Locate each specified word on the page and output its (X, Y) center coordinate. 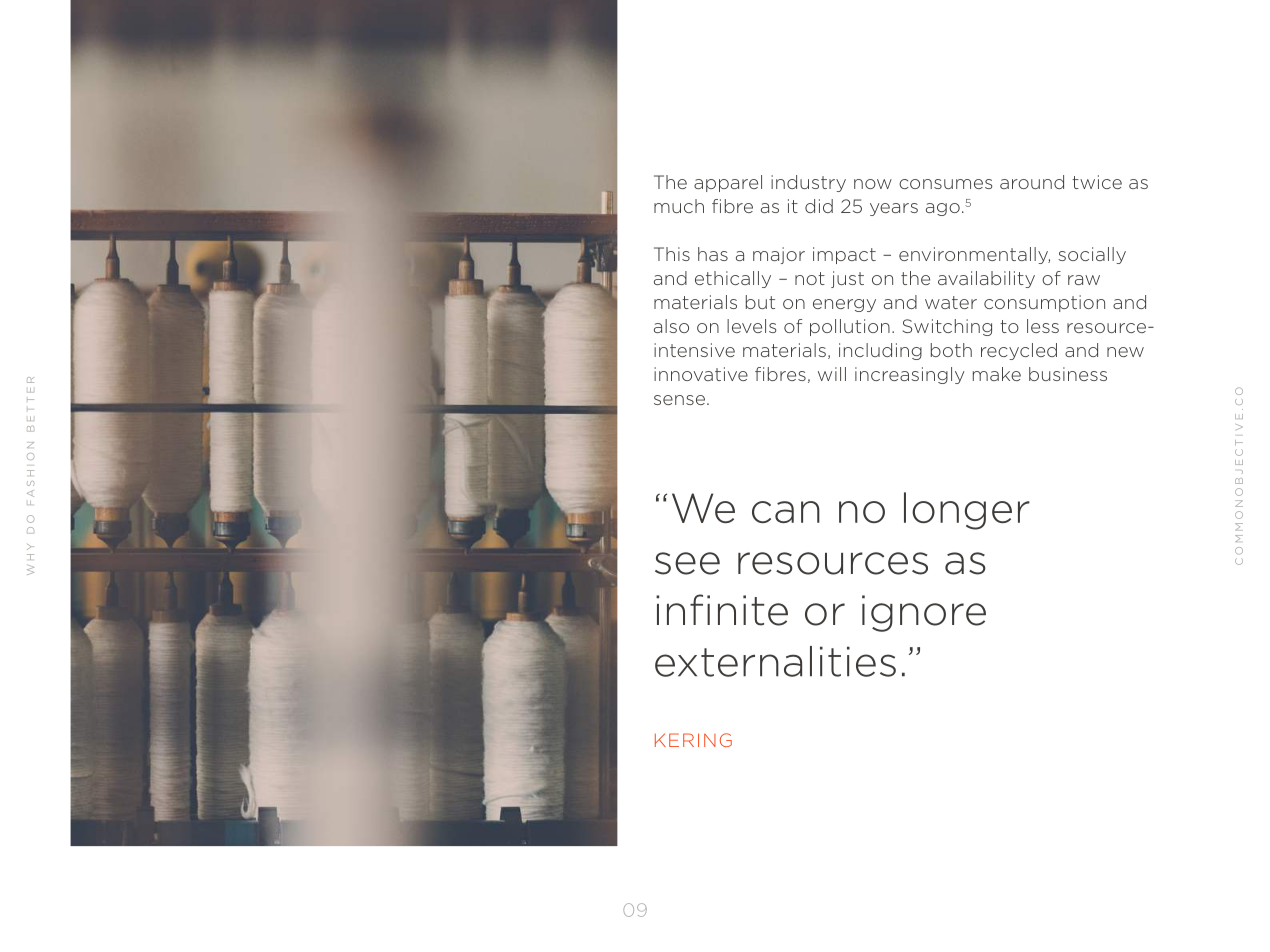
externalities (775, 661)
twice (1097, 182)
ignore (924, 613)
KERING (693, 740)
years (894, 209)
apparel (728, 183)
